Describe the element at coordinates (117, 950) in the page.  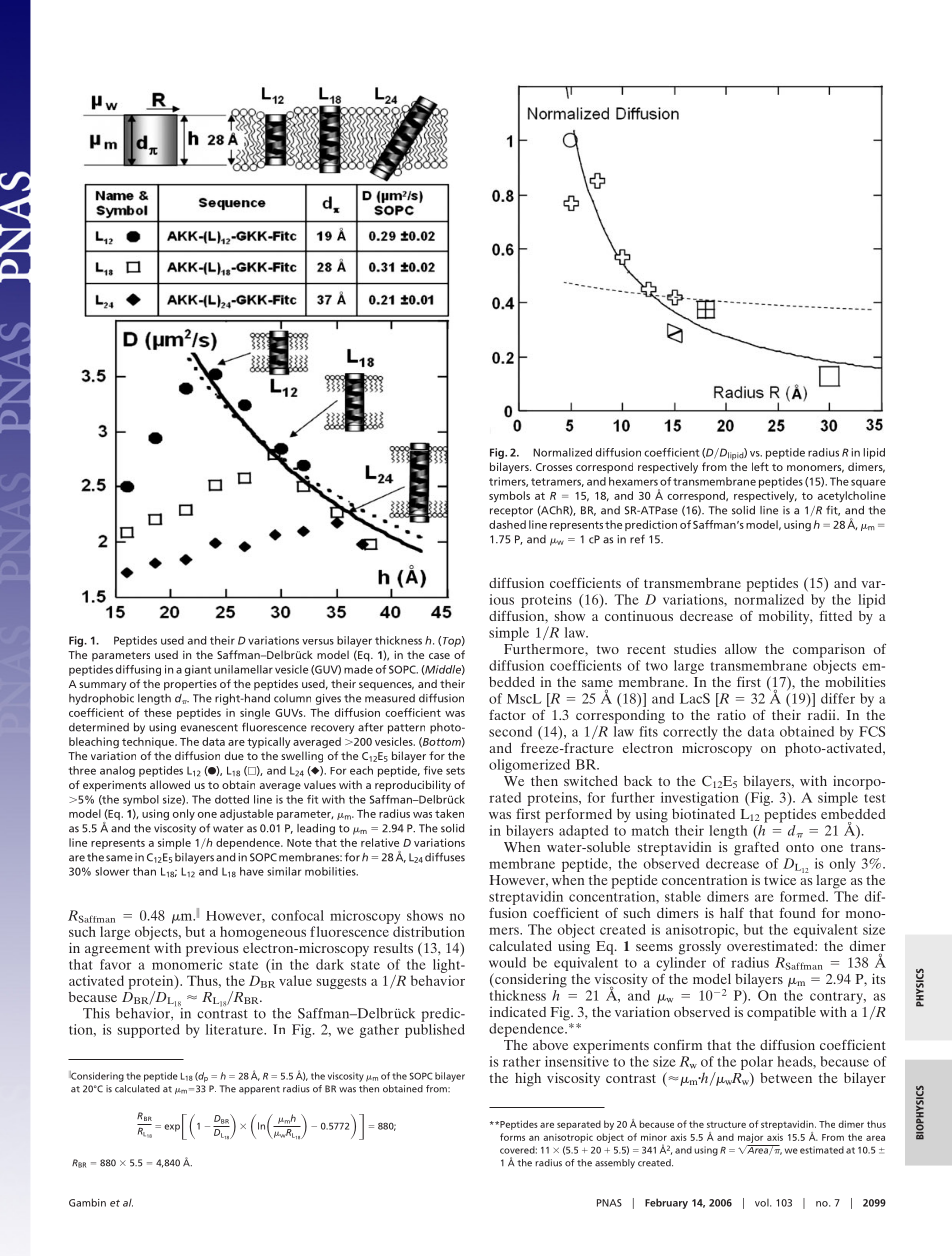
I see `agreement` at that location.
